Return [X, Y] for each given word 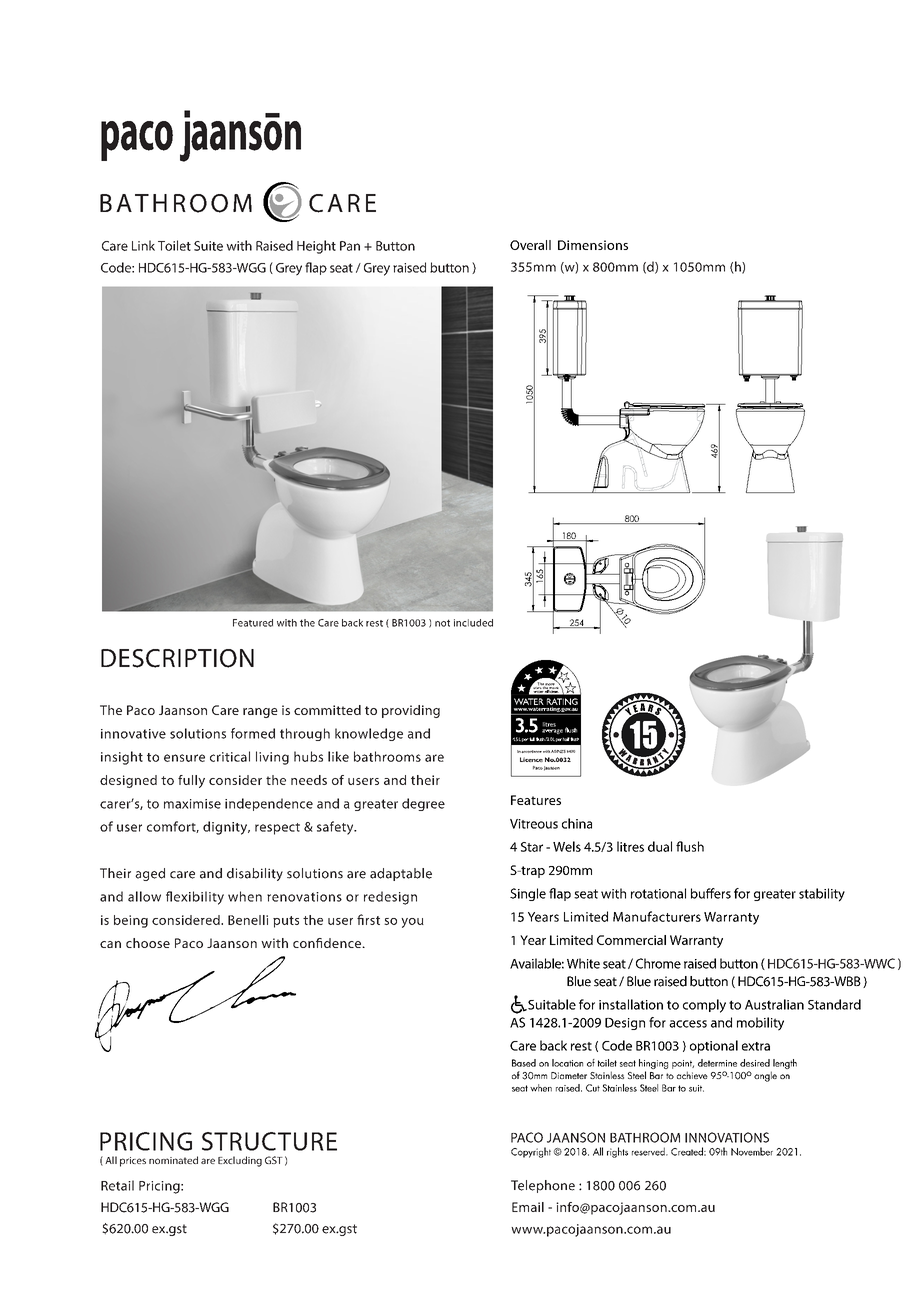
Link [143, 245]
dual [660, 846]
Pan [350, 246]
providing [411, 711]
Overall [530, 245]
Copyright [531, 1152]
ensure [184, 758]
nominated [173, 1160]
